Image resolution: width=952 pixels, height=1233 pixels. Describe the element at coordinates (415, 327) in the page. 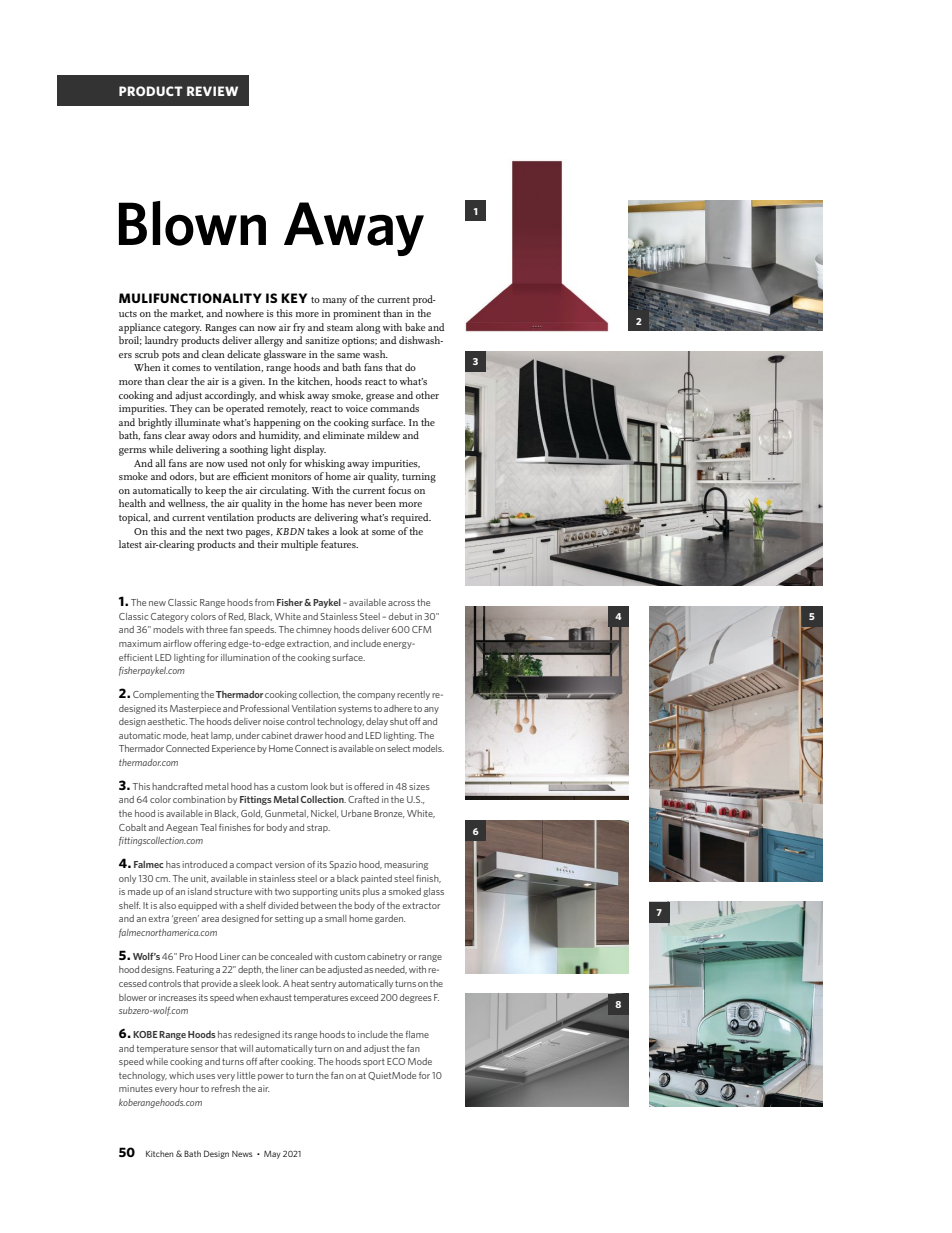

I see `bake` at that location.
